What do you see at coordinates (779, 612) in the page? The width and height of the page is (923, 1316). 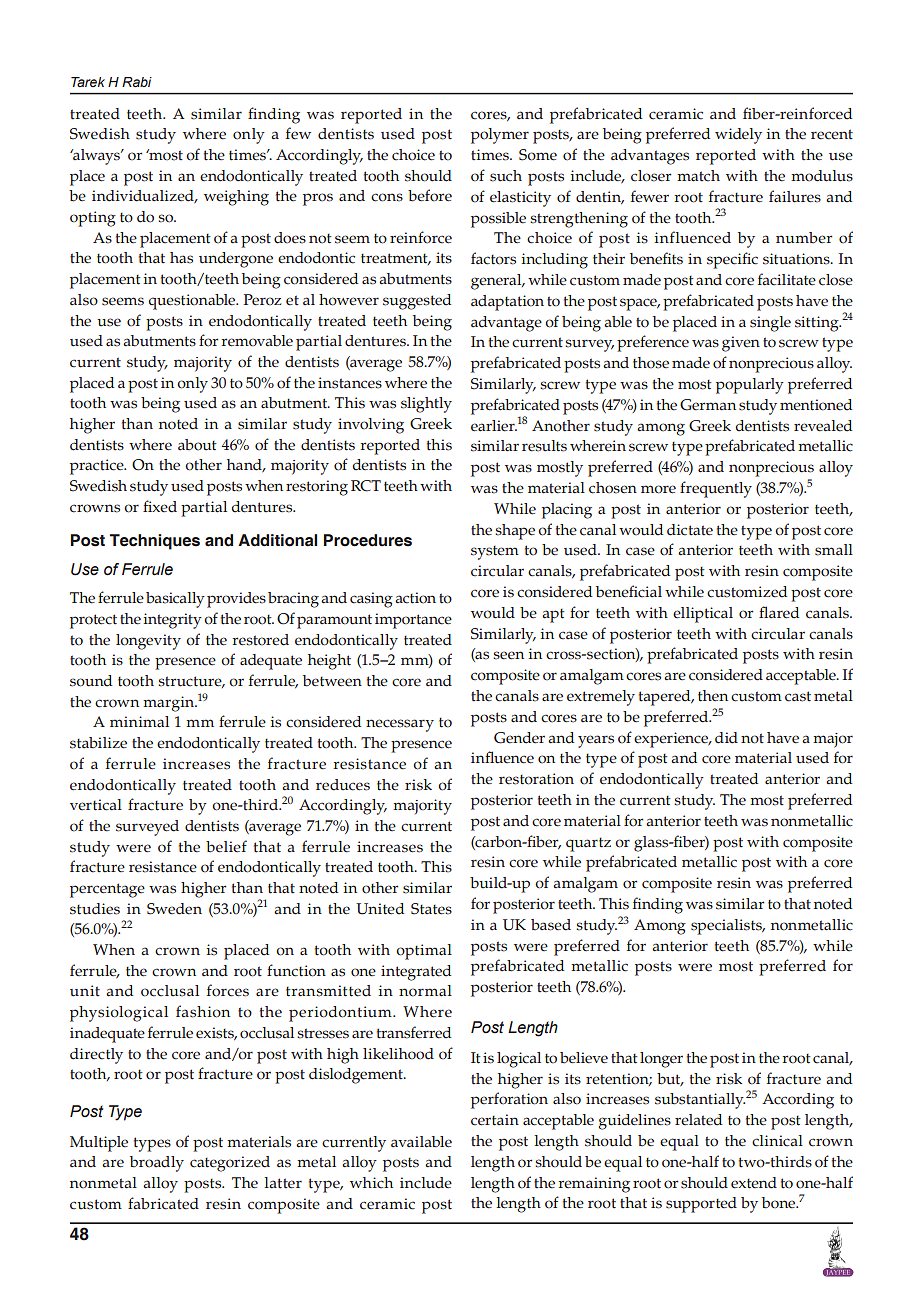 I see `flared` at bounding box center [779, 612].
